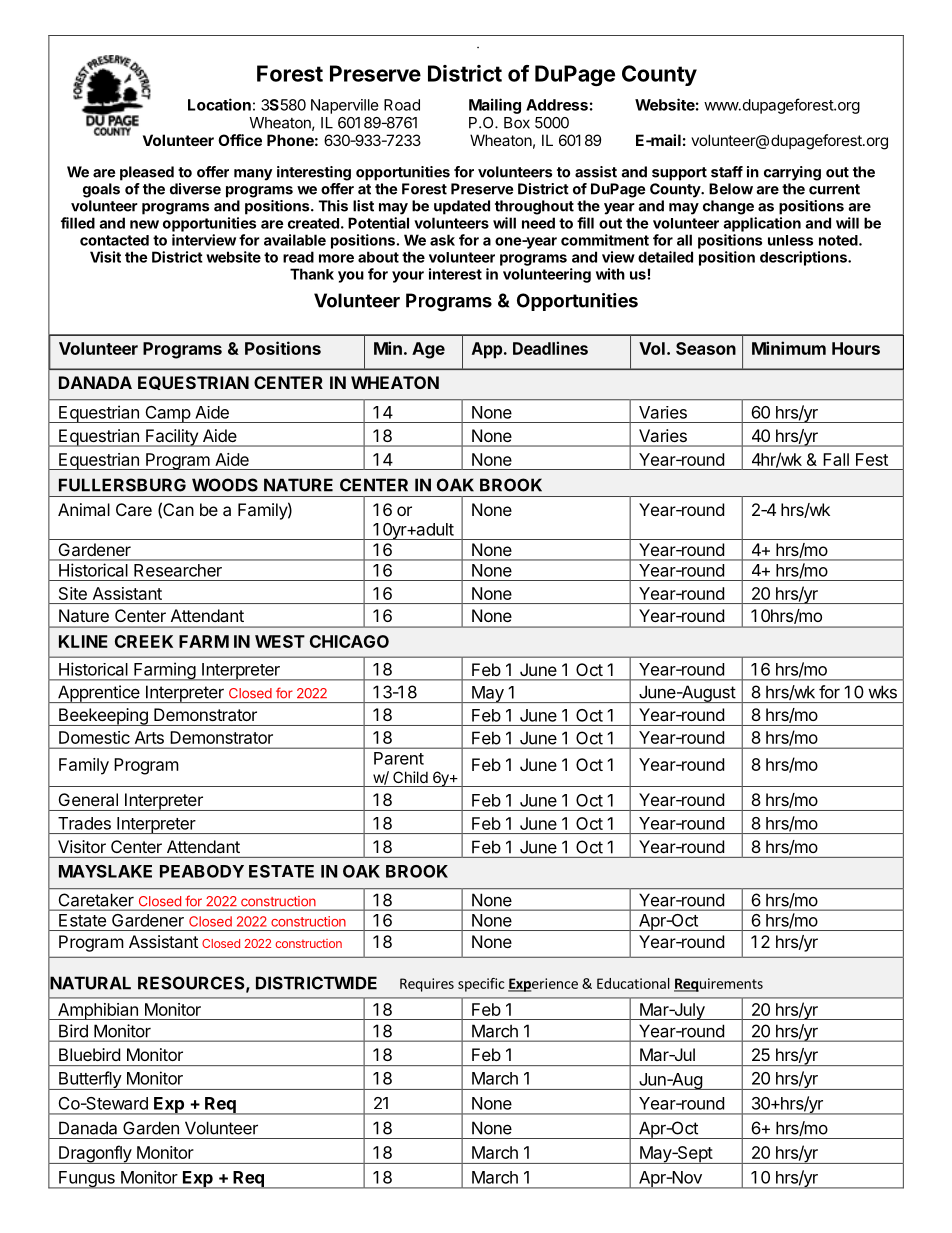  Describe the element at coordinates (550, 348) in the page. I see `Deadlines` at that location.
